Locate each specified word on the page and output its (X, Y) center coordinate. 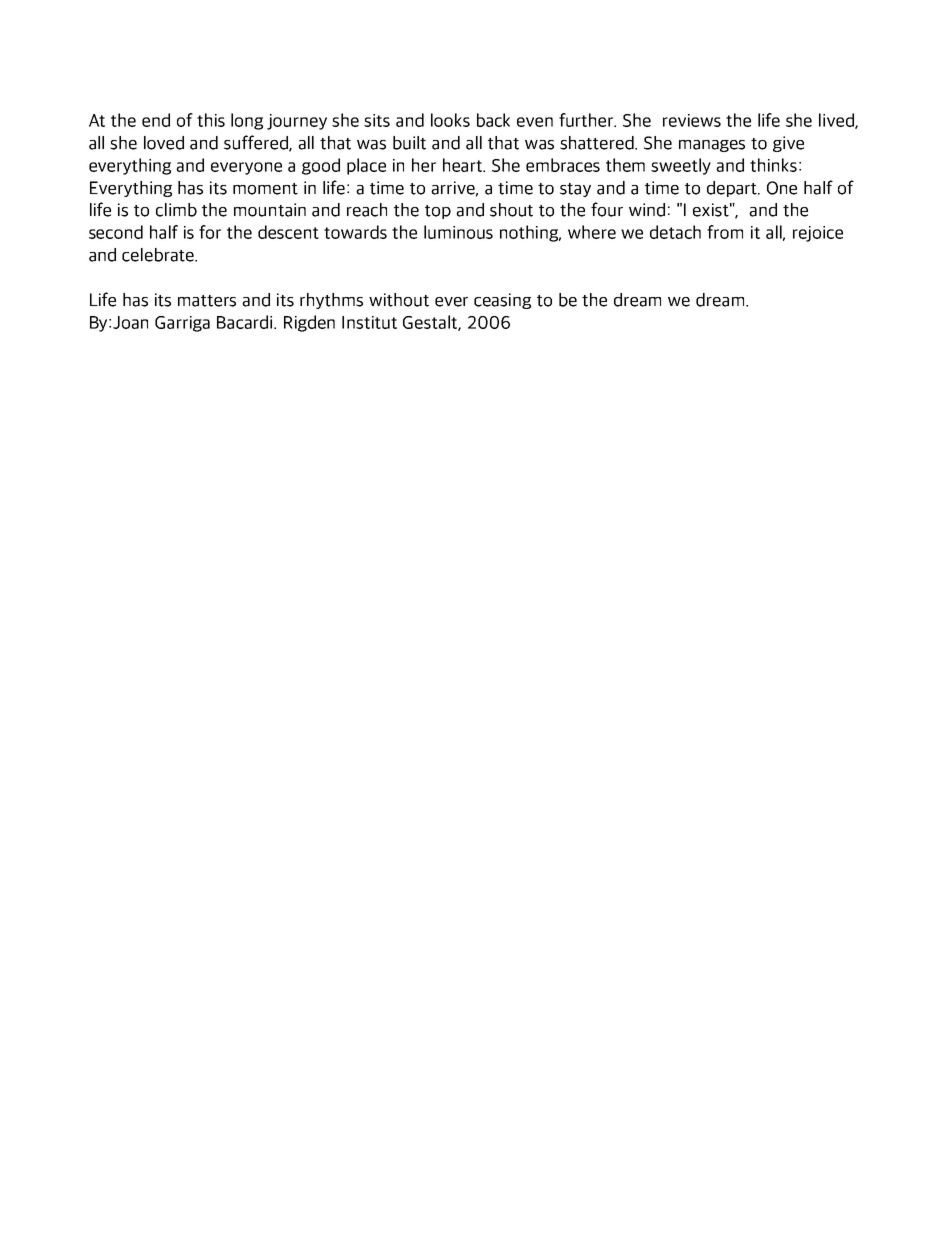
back (493, 120)
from (725, 232)
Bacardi (246, 322)
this (211, 120)
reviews (692, 120)
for (210, 232)
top (438, 212)
